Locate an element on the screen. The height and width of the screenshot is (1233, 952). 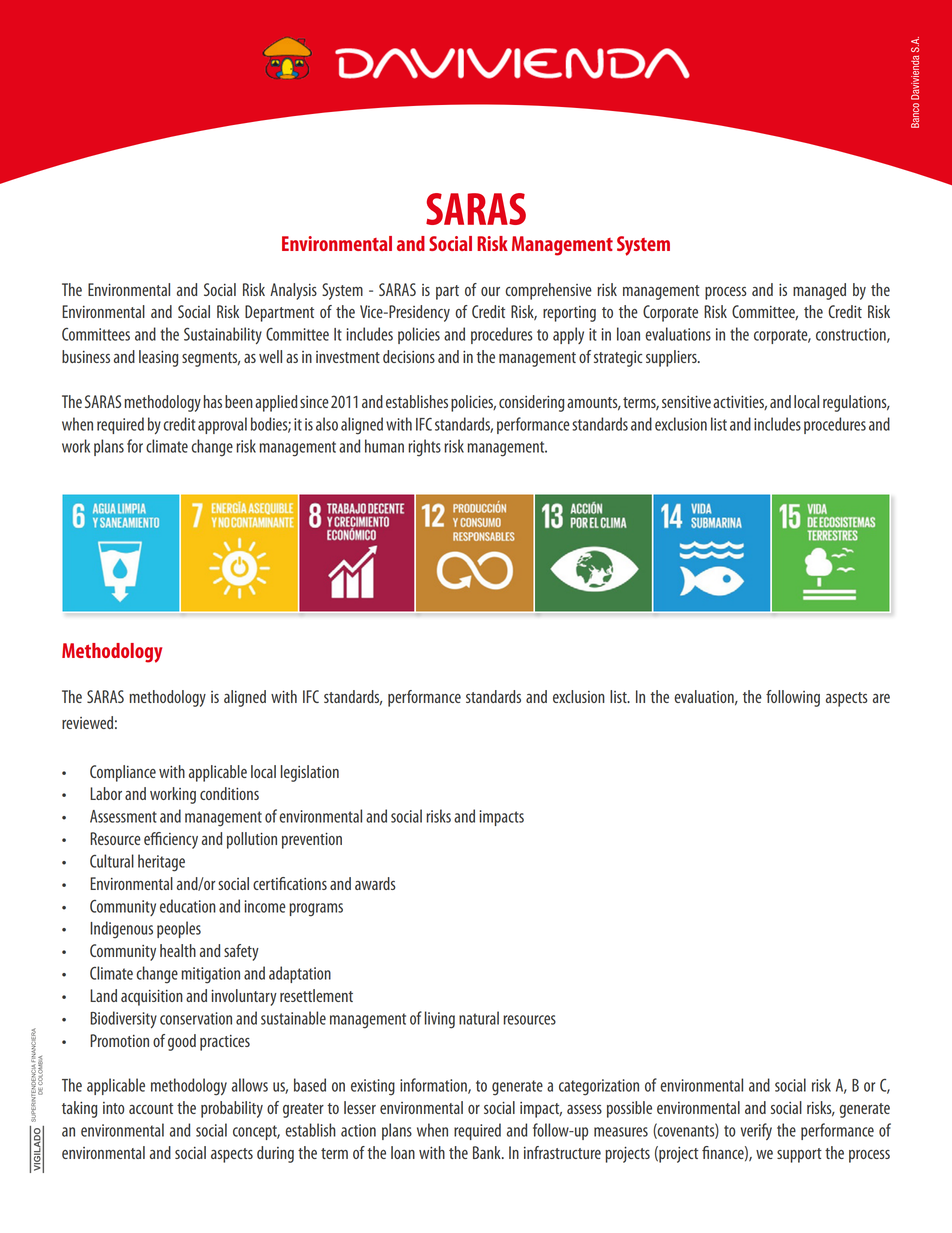
heritage is located at coordinates (161, 863).
